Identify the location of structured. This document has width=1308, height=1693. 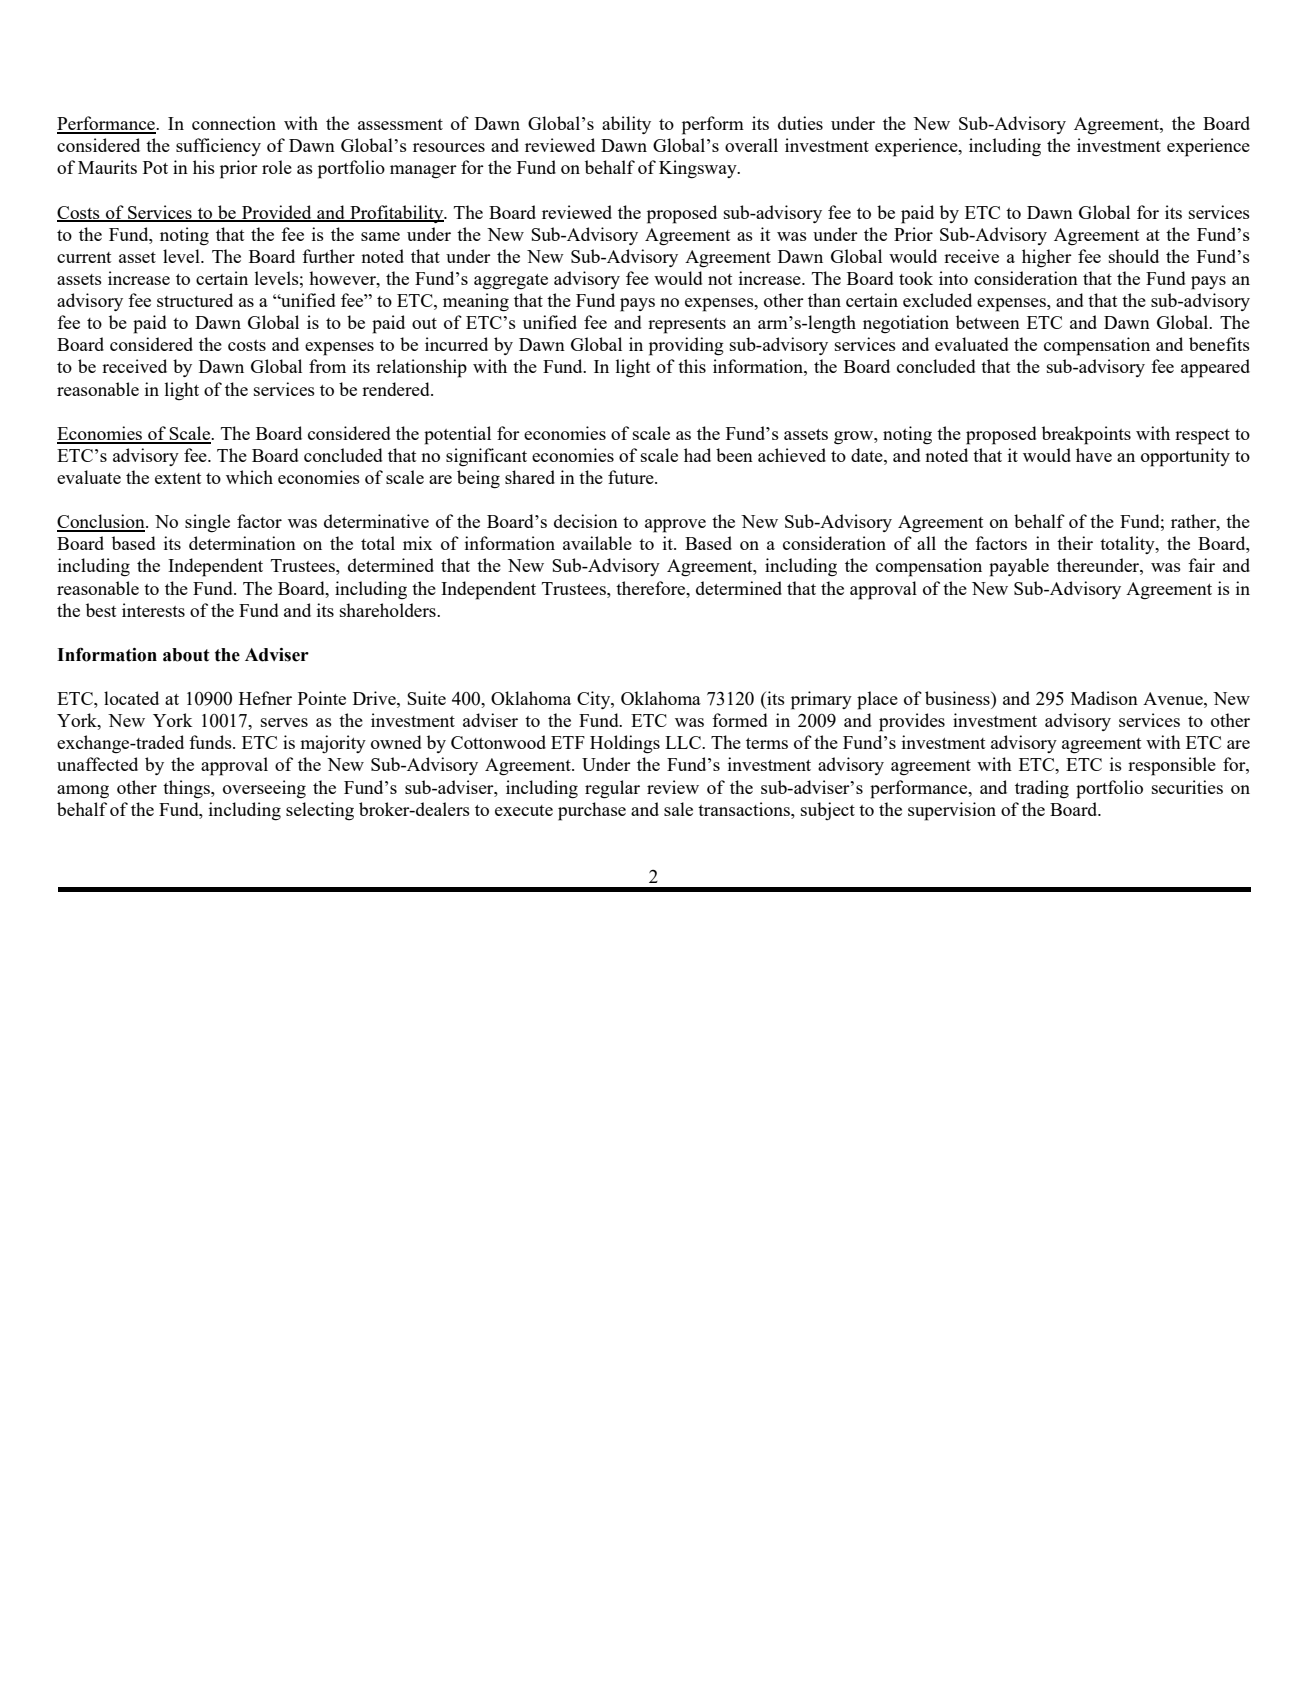
(195, 300).
